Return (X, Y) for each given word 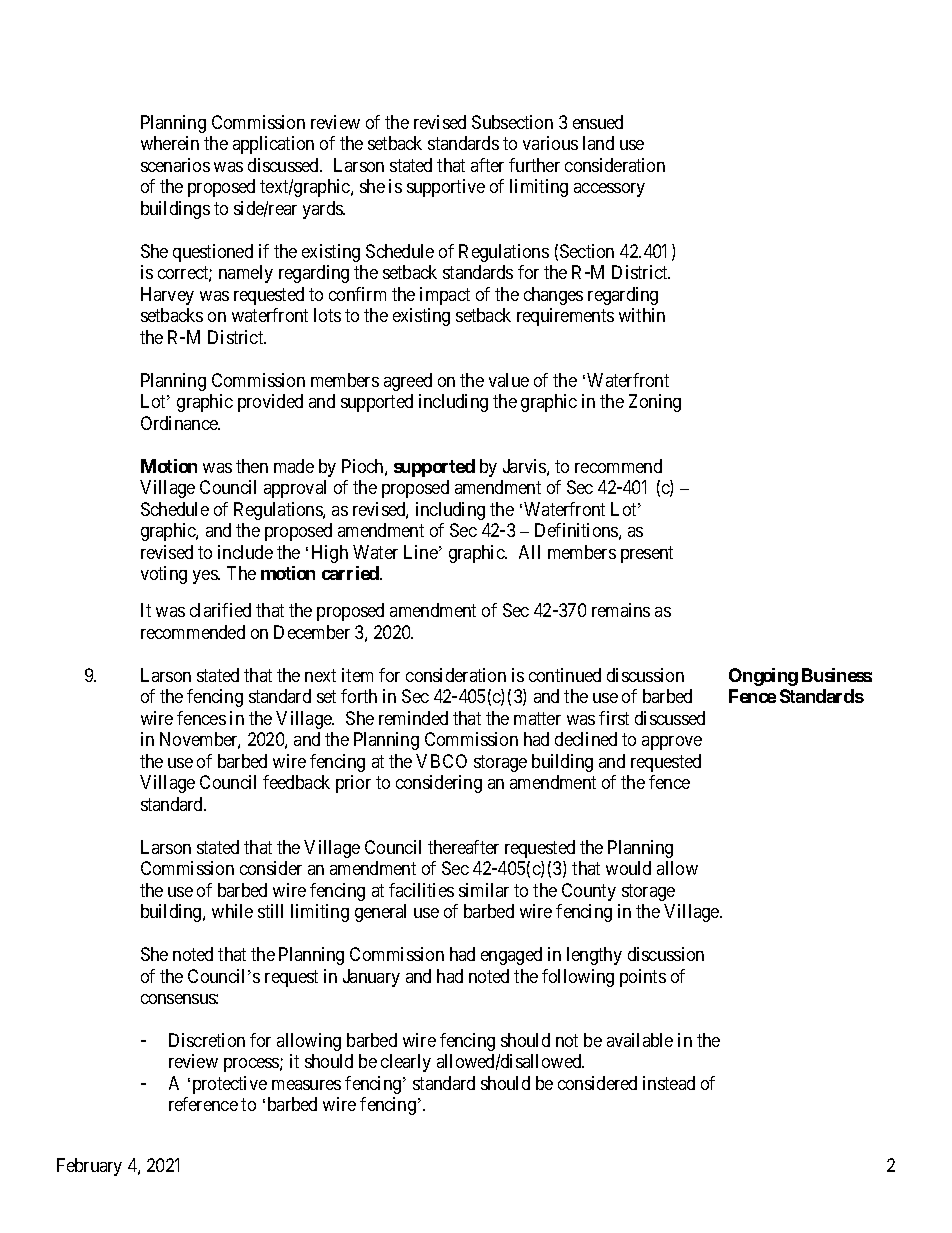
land (598, 143)
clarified (220, 610)
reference (203, 1104)
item (357, 675)
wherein (170, 143)
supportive (446, 188)
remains (621, 610)
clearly (406, 1063)
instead (669, 1083)
